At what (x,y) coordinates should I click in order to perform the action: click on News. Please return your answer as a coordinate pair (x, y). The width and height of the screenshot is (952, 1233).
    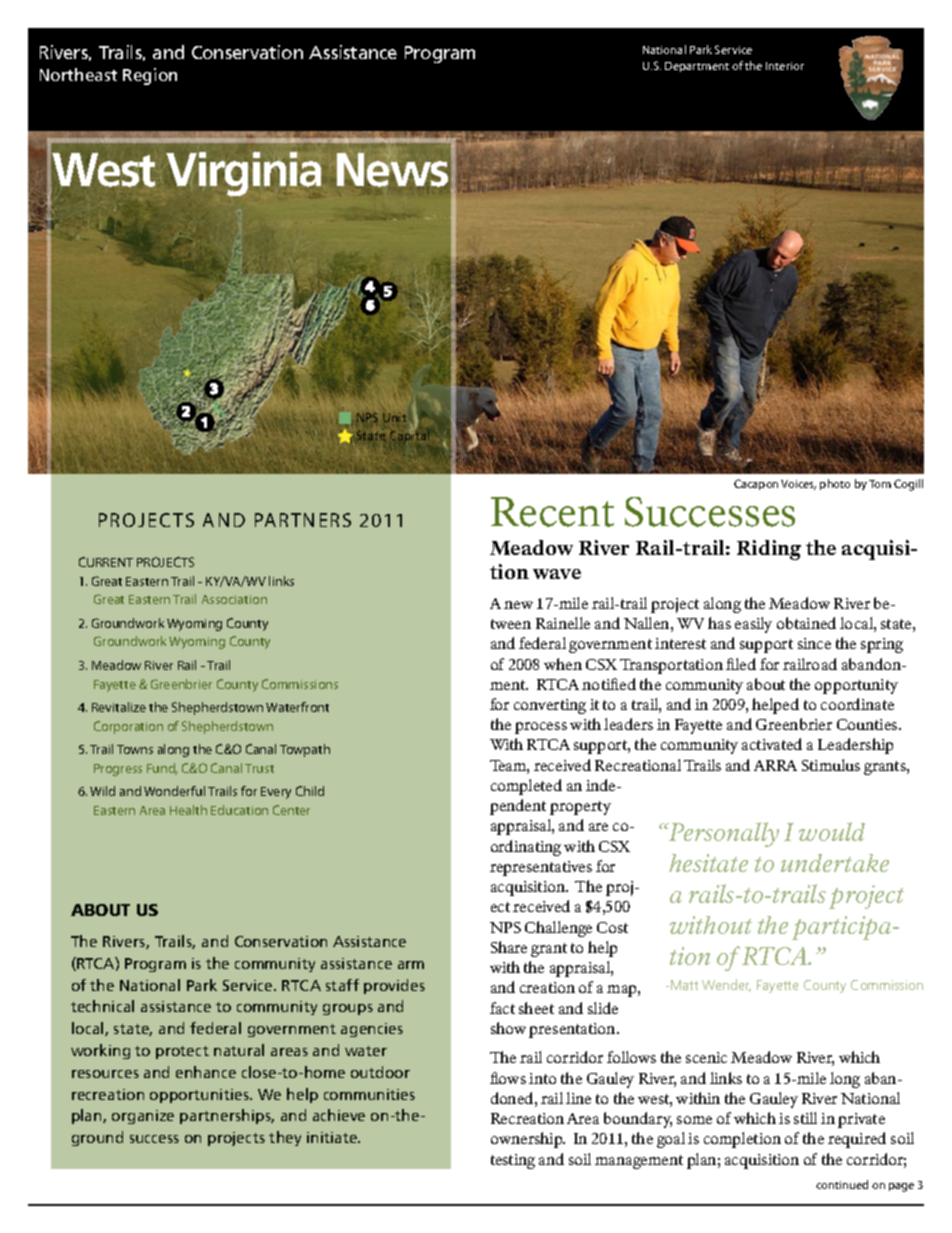
    Looking at the image, I should click on (392, 169).
